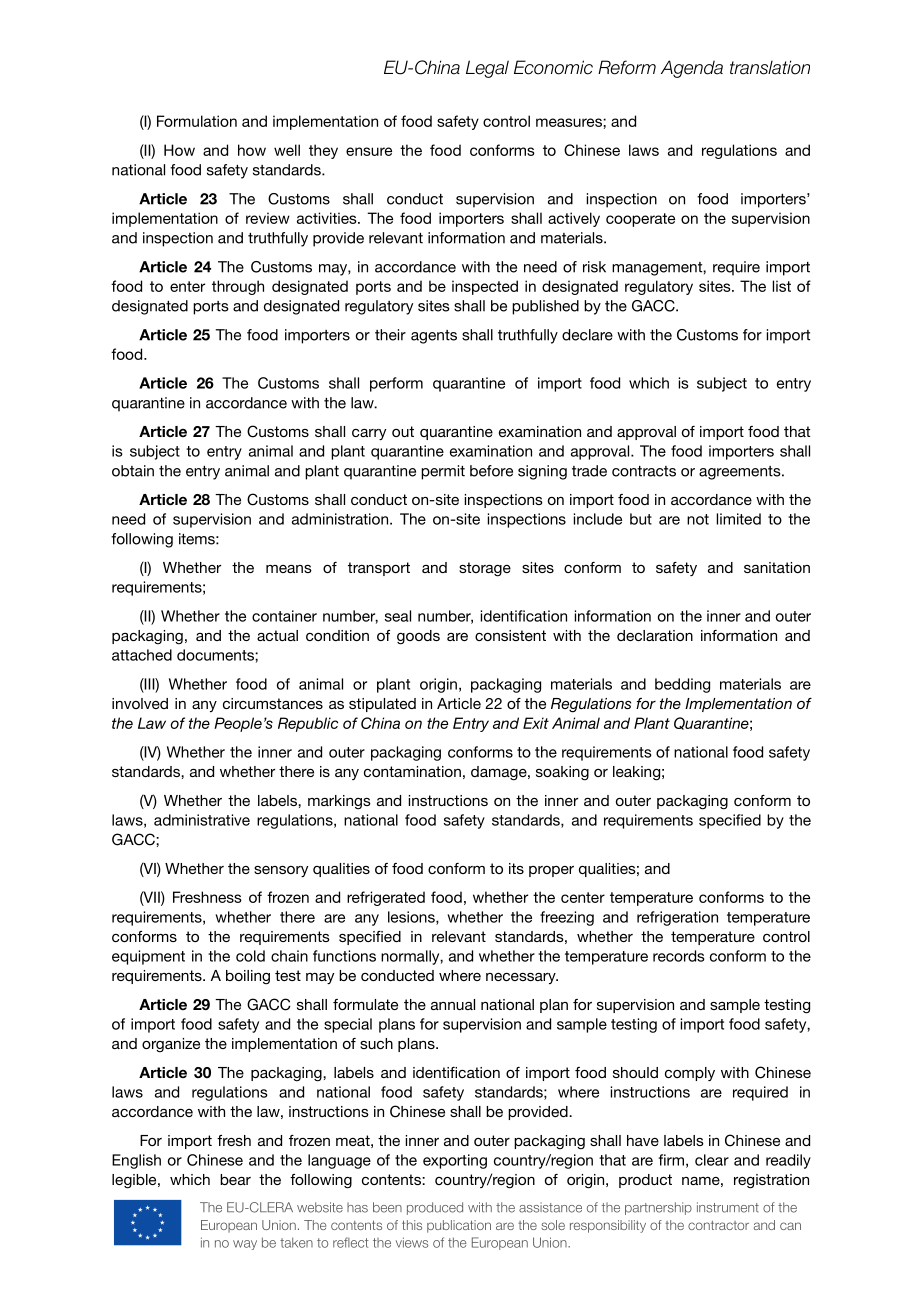  I want to click on bedding, so click(682, 685).
